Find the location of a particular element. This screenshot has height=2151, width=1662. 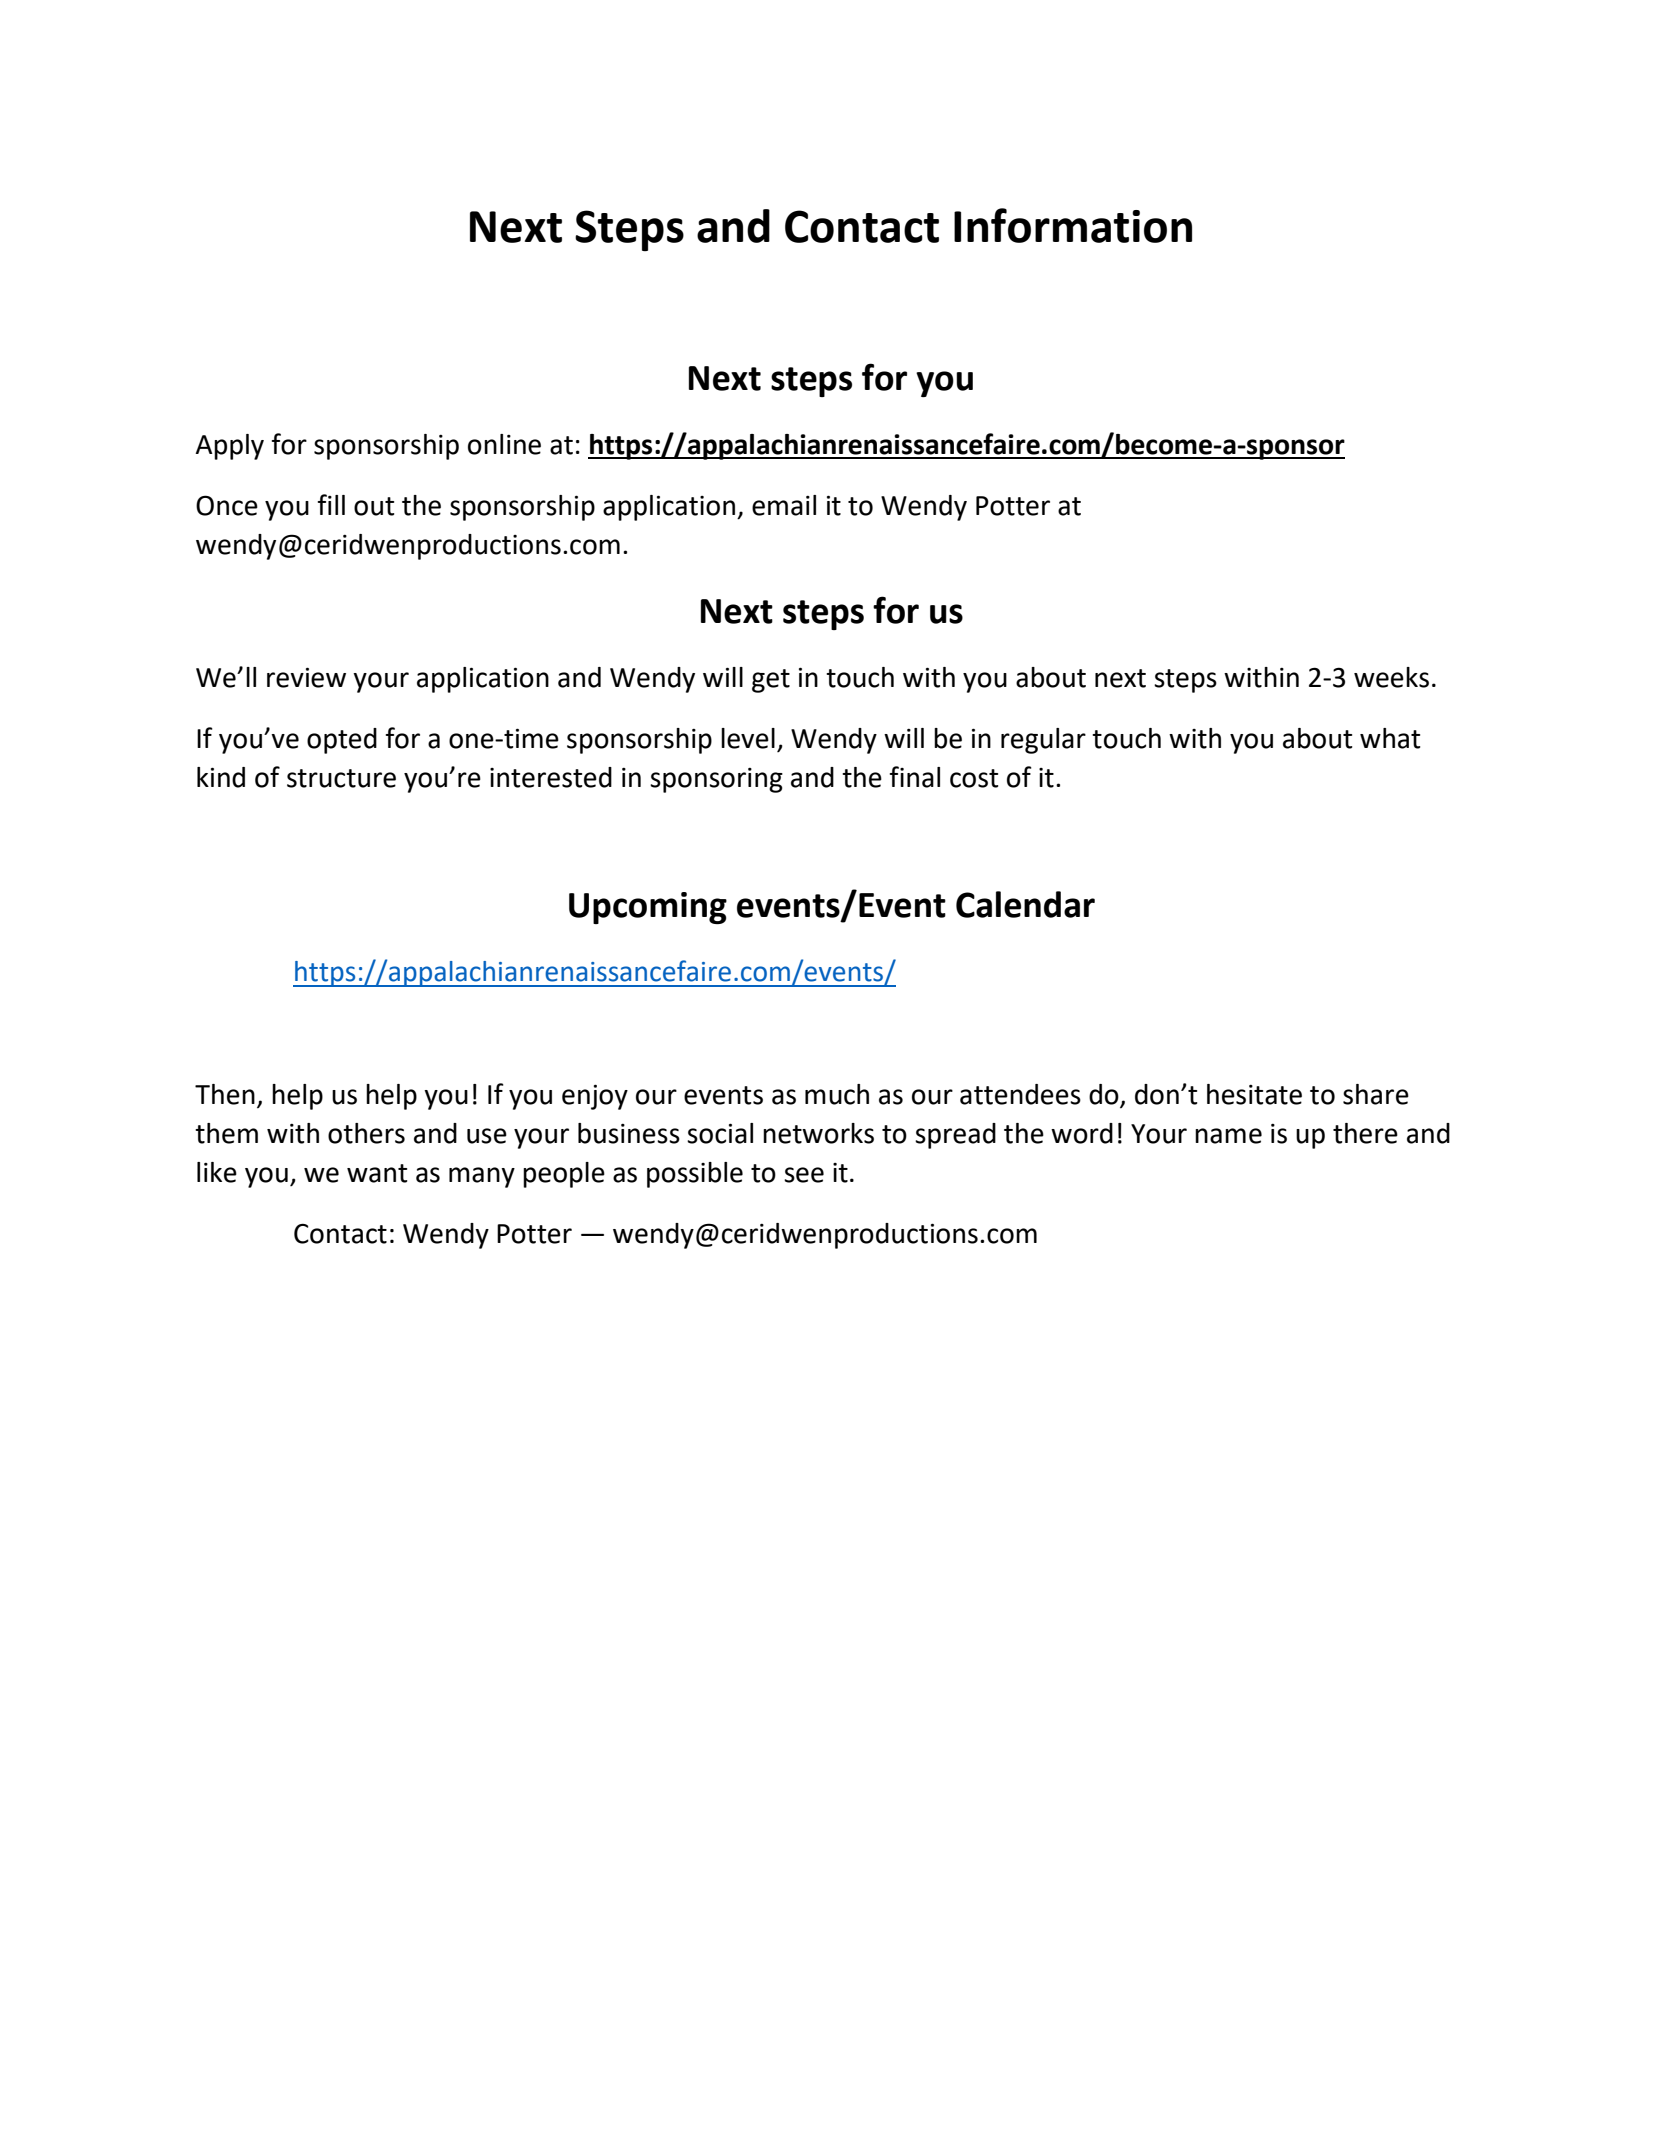

others is located at coordinates (366, 1133).
